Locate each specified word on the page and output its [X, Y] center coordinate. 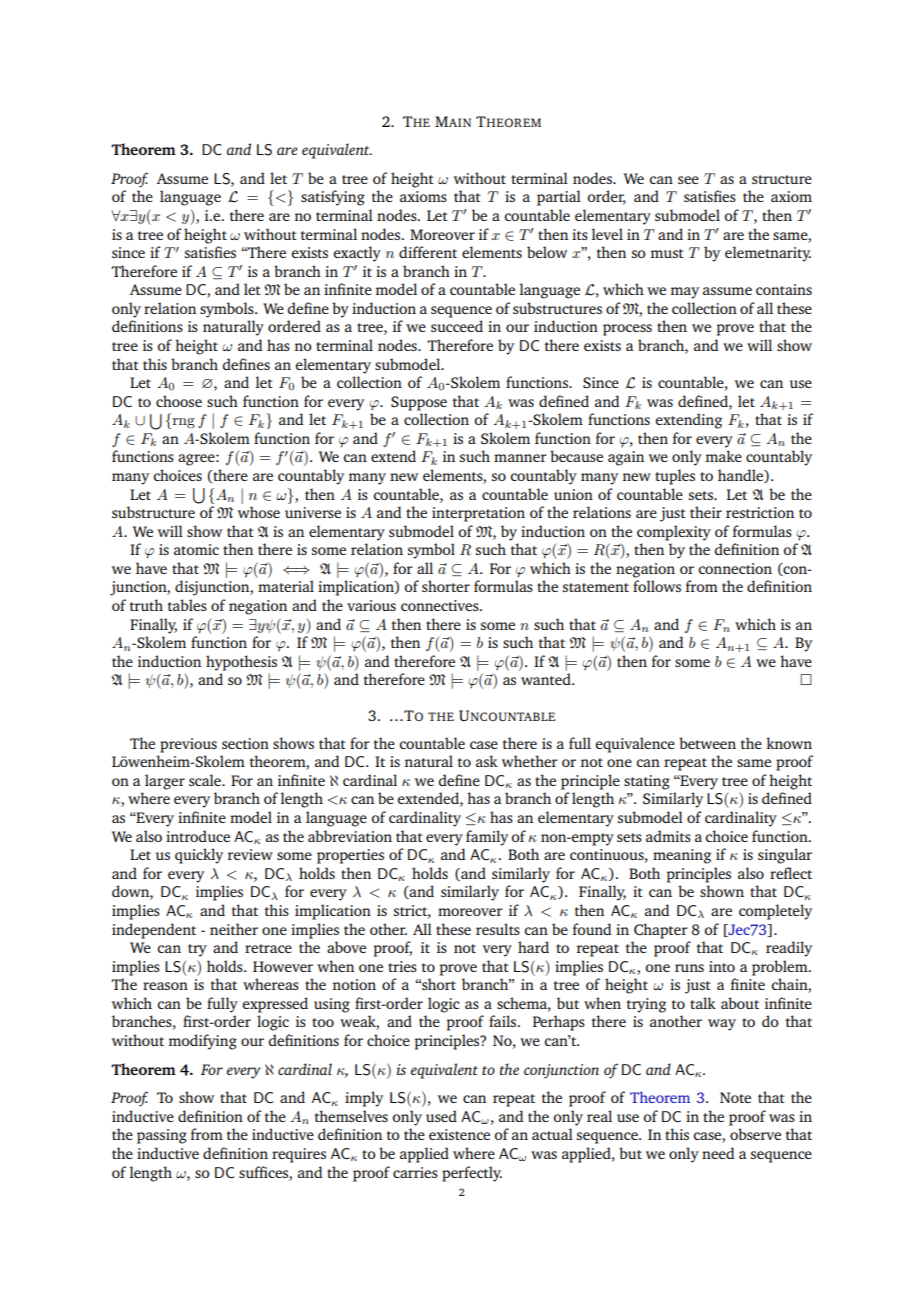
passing [162, 1136]
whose [259, 512]
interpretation [478, 514]
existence [459, 1134]
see [688, 180]
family [487, 838]
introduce [198, 836]
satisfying [333, 198]
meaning [682, 856]
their [706, 512]
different [428, 252]
